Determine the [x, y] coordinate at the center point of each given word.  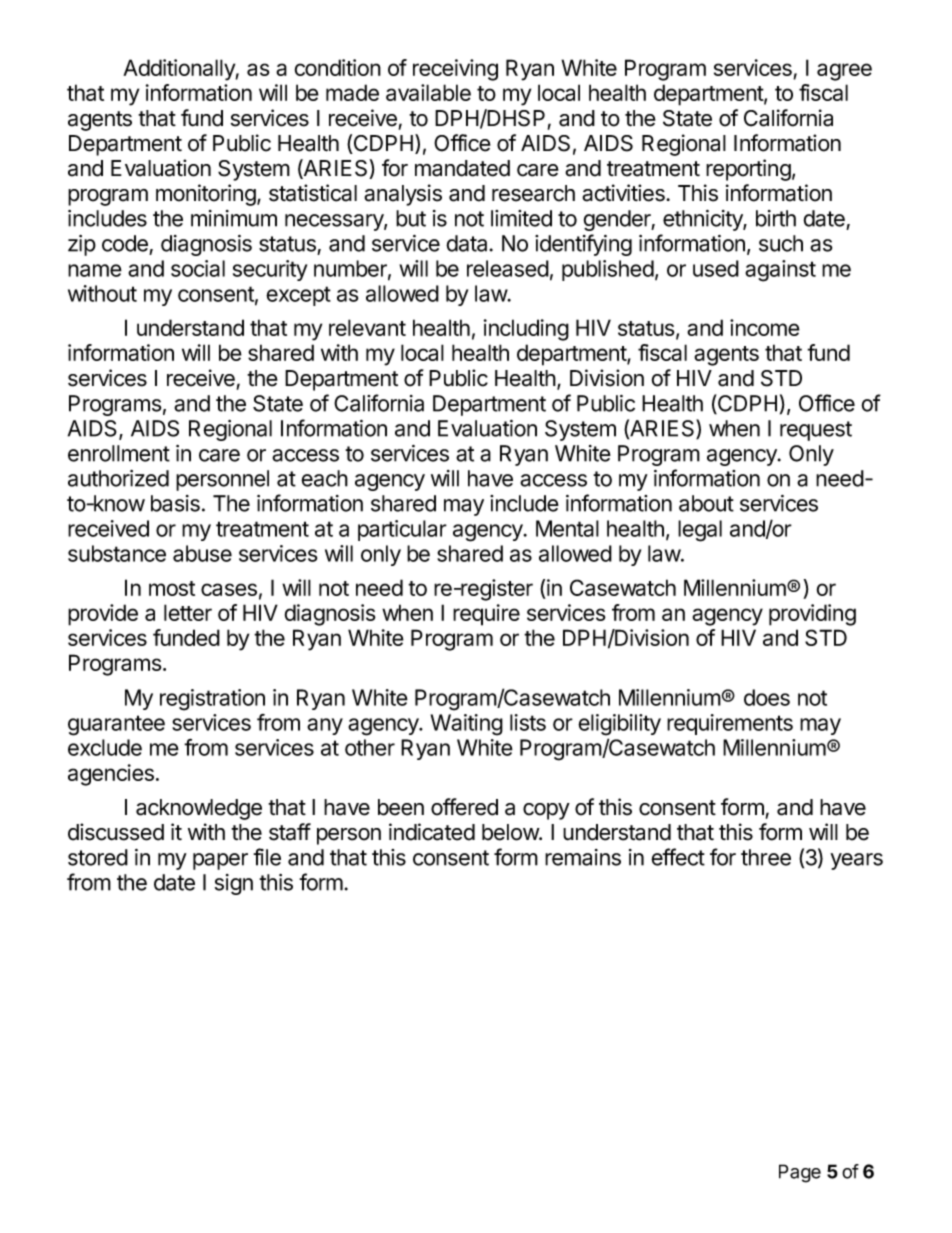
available [428, 92]
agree [844, 72]
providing [812, 615]
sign [234, 884]
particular [402, 530]
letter [188, 612]
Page [800, 1173]
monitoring [206, 195]
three [766, 857]
